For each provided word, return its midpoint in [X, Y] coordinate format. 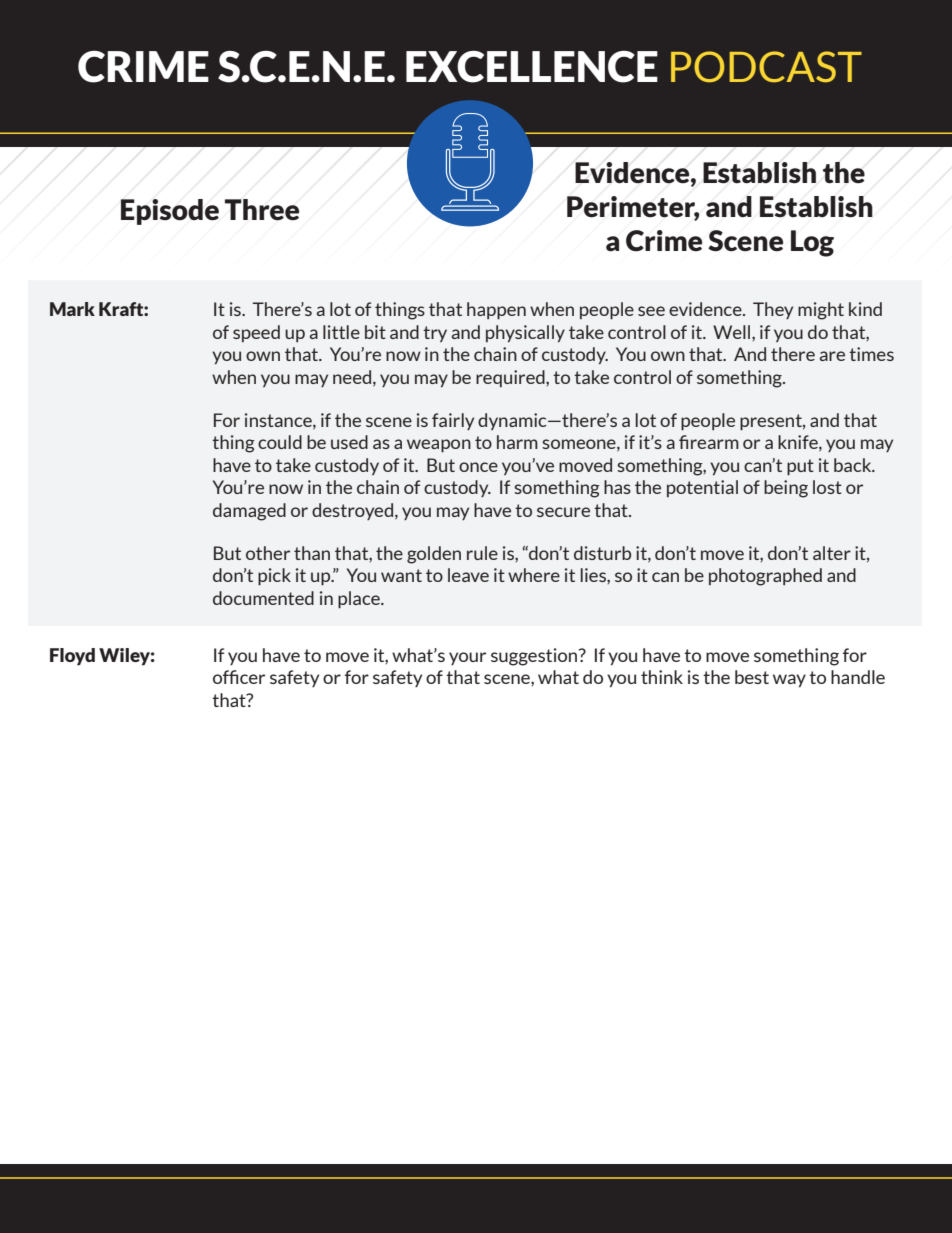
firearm [709, 442]
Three [262, 210]
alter [832, 553]
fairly [453, 421]
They [773, 310]
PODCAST [766, 67]
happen [496, 310]
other [268, 553]
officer [239, 677]
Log [812, 243]
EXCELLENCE [532, 67]
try [435, 334]
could [280, 442]
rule [482, 553]
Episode [170, 212]
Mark [72, 309]
